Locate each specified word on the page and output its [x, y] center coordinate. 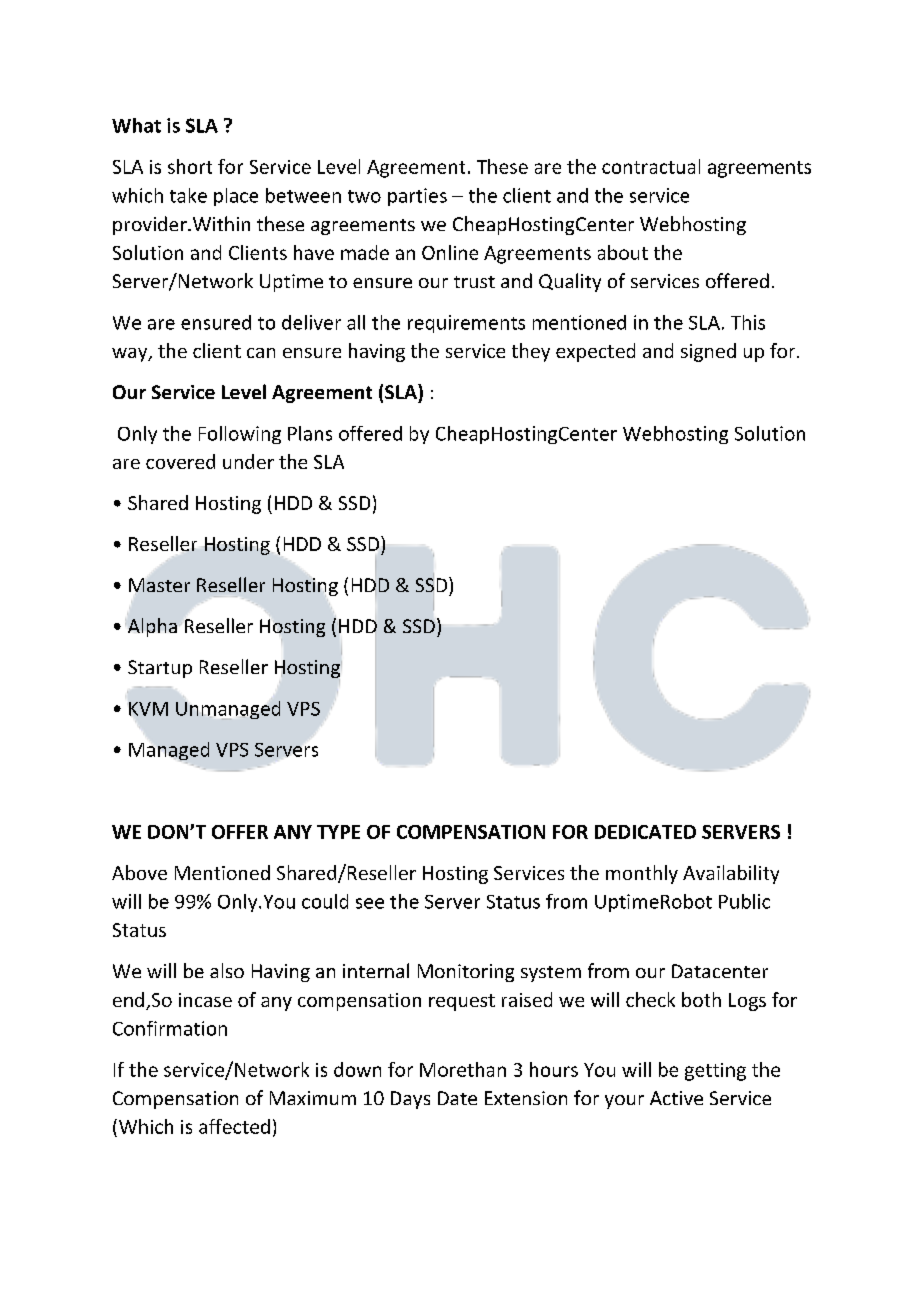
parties [417, 197]
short [190, 166]
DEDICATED [645, 832]
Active [676, 1098]
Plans [310, 433]
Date [457, 1098]
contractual [651, 166]
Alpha [151, 627]
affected [234, 1126]
